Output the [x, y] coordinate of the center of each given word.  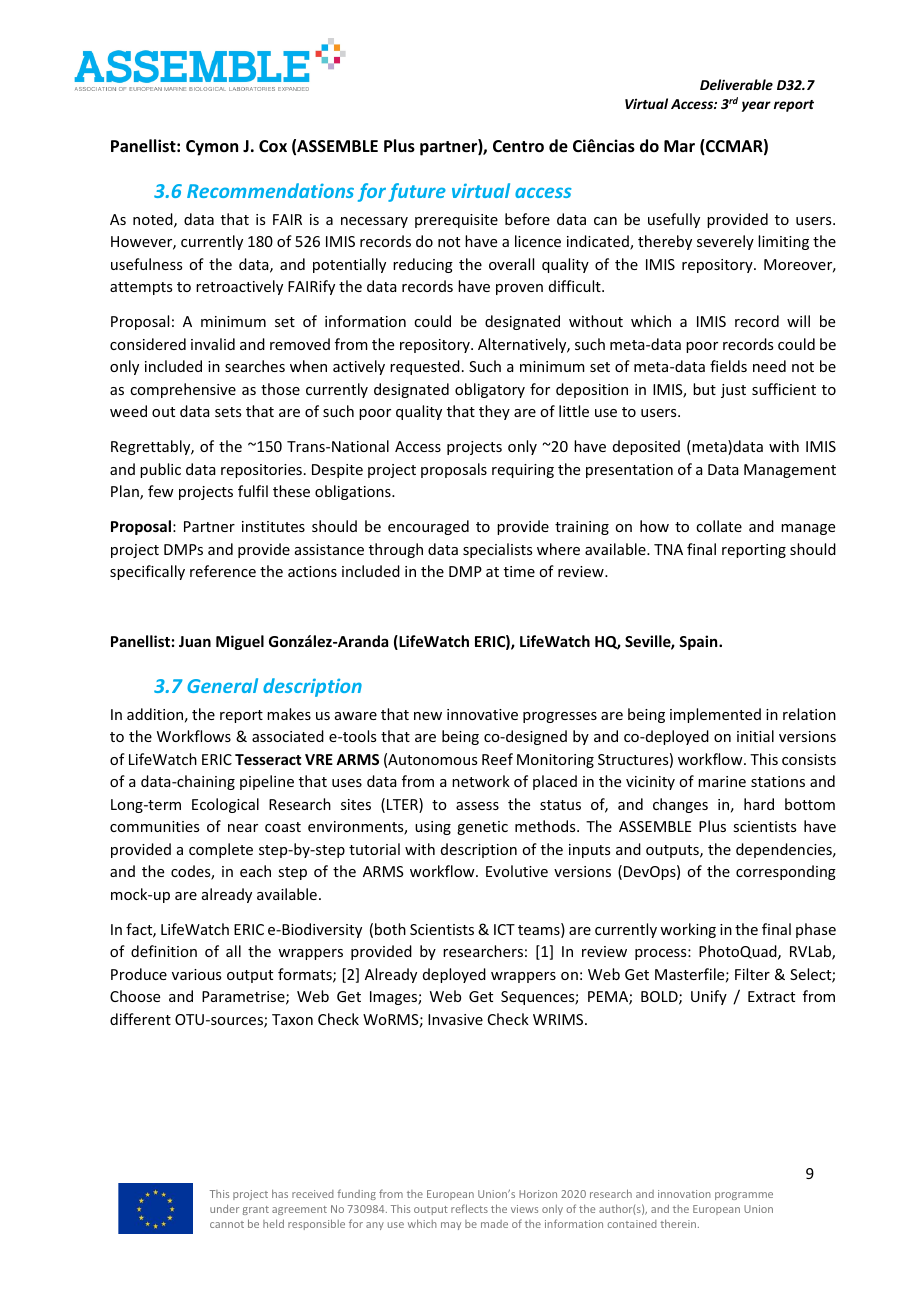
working [688, 930]
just [733, 391]
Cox [273, 146]
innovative [482, 714]
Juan [195, 641]
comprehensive [183, 390]
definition [164, 951]
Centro [518, 146]
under [224, 1208]
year [756, 106]
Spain [699, 642]
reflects [469, 1208]
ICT [504, 929]
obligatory [490, 390]
